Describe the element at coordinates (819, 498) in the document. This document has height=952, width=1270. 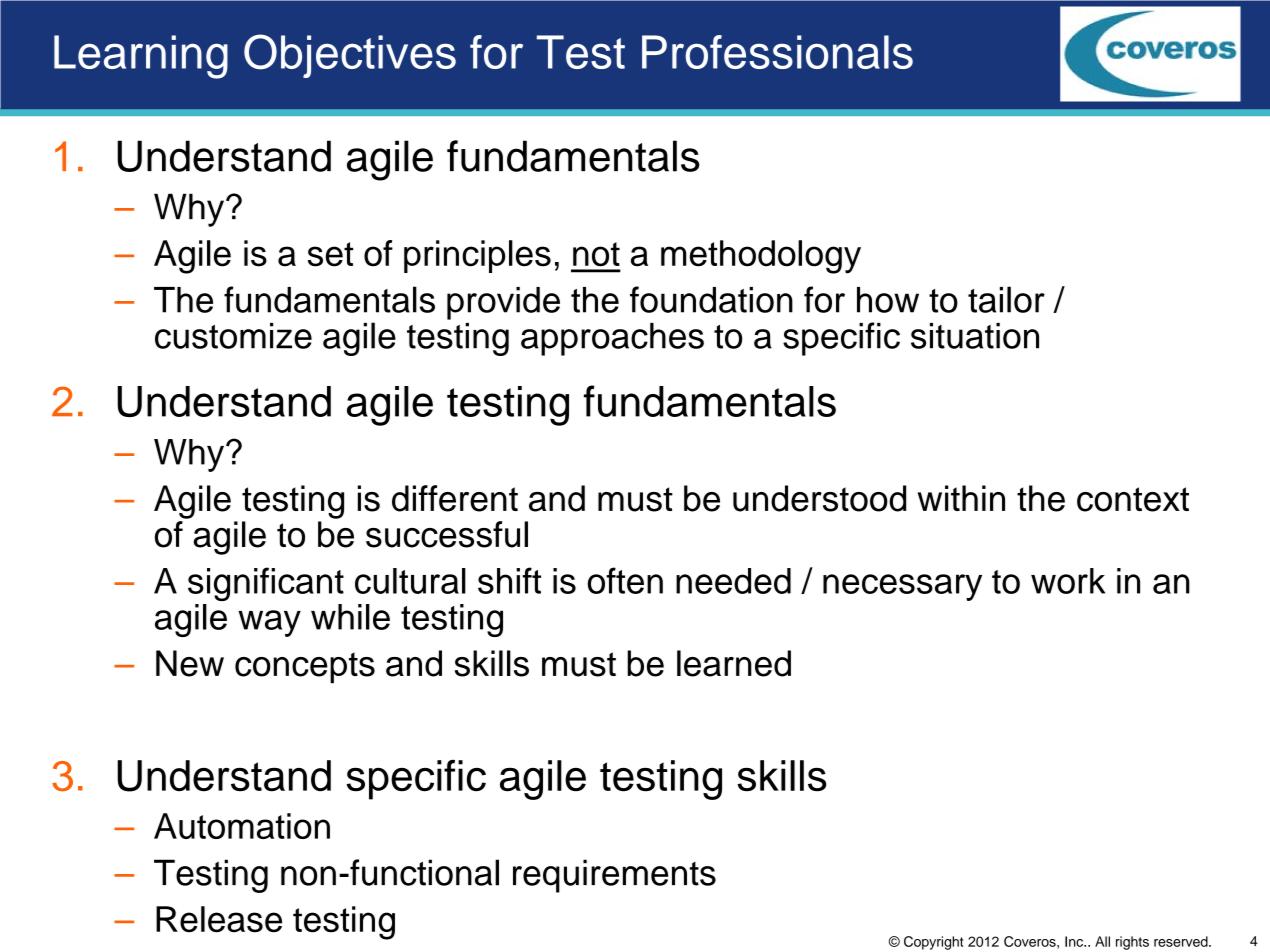
I see `understood` at that location.
